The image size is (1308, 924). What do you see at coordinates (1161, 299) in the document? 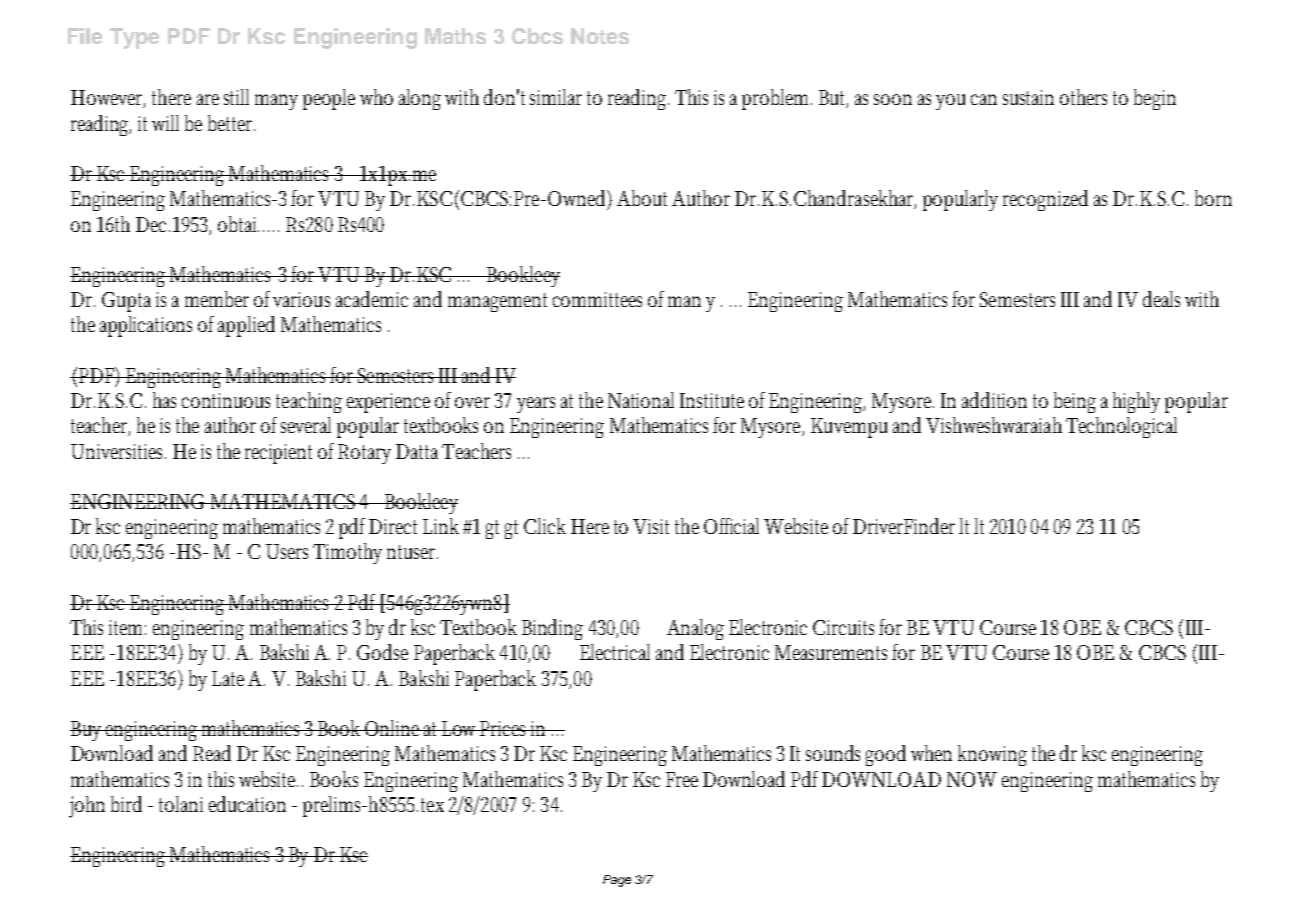
I see `deals` at bounding box center [1161, 299].
